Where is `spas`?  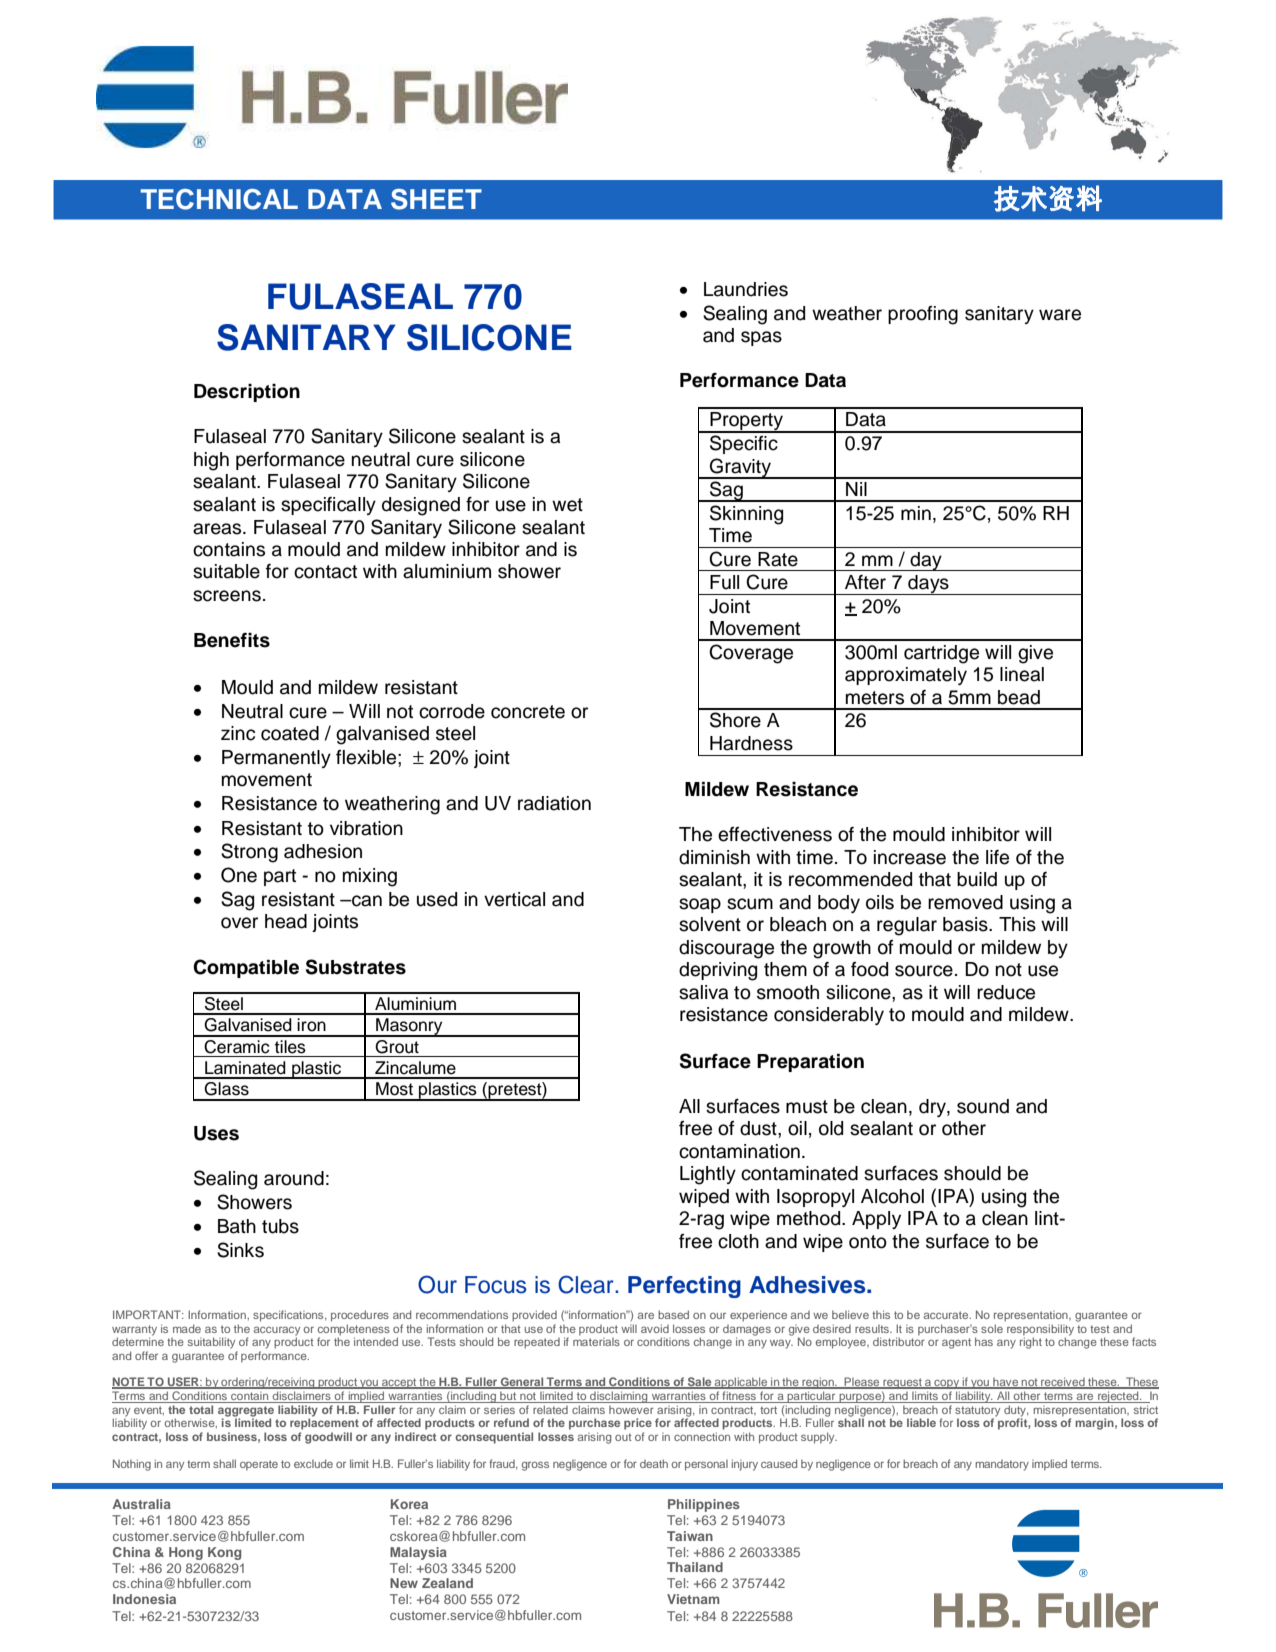
spas is located at coordinates (761, 338).
